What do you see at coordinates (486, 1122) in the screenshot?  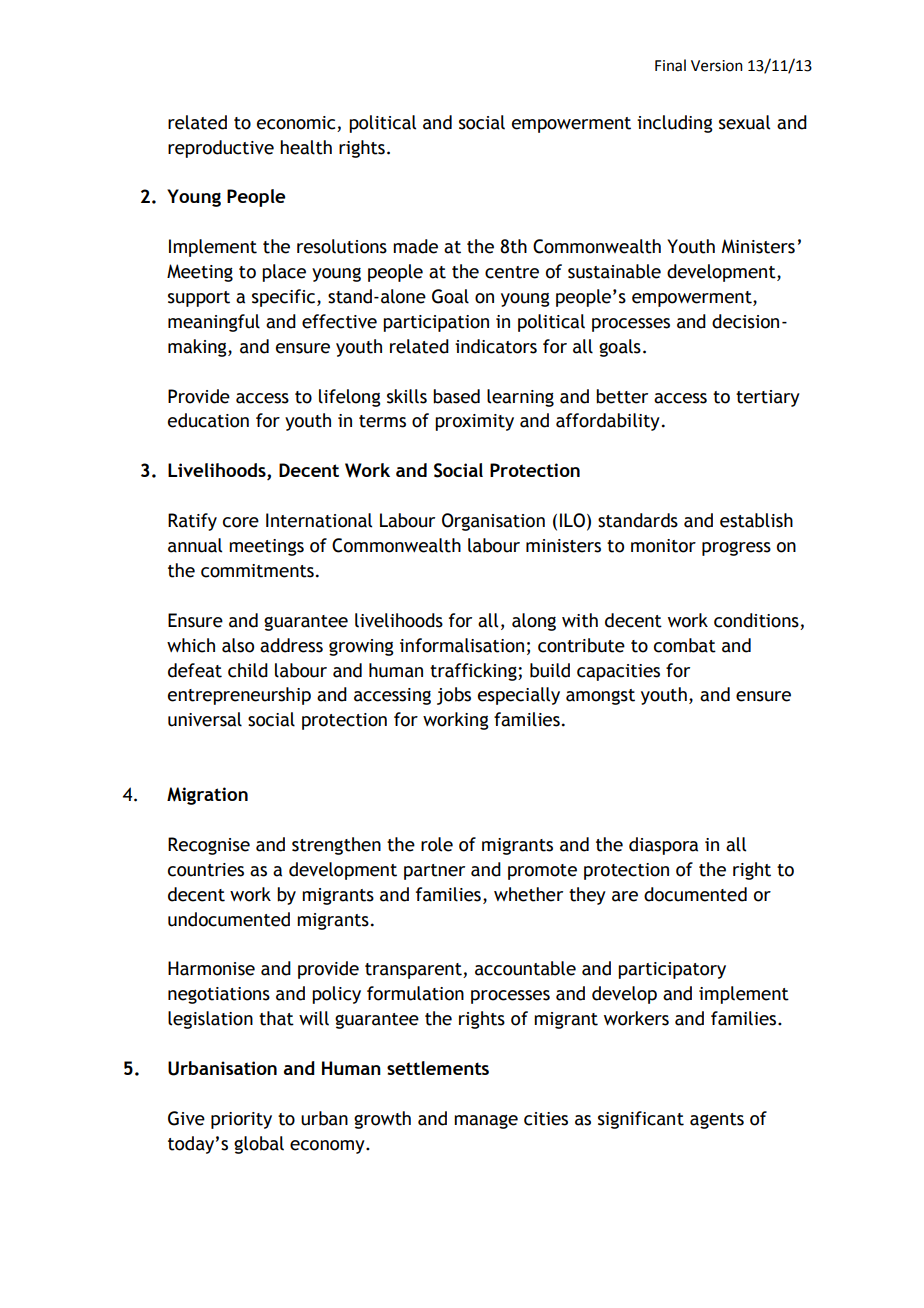 I see `manage` at bounding box center [486, 1122].
